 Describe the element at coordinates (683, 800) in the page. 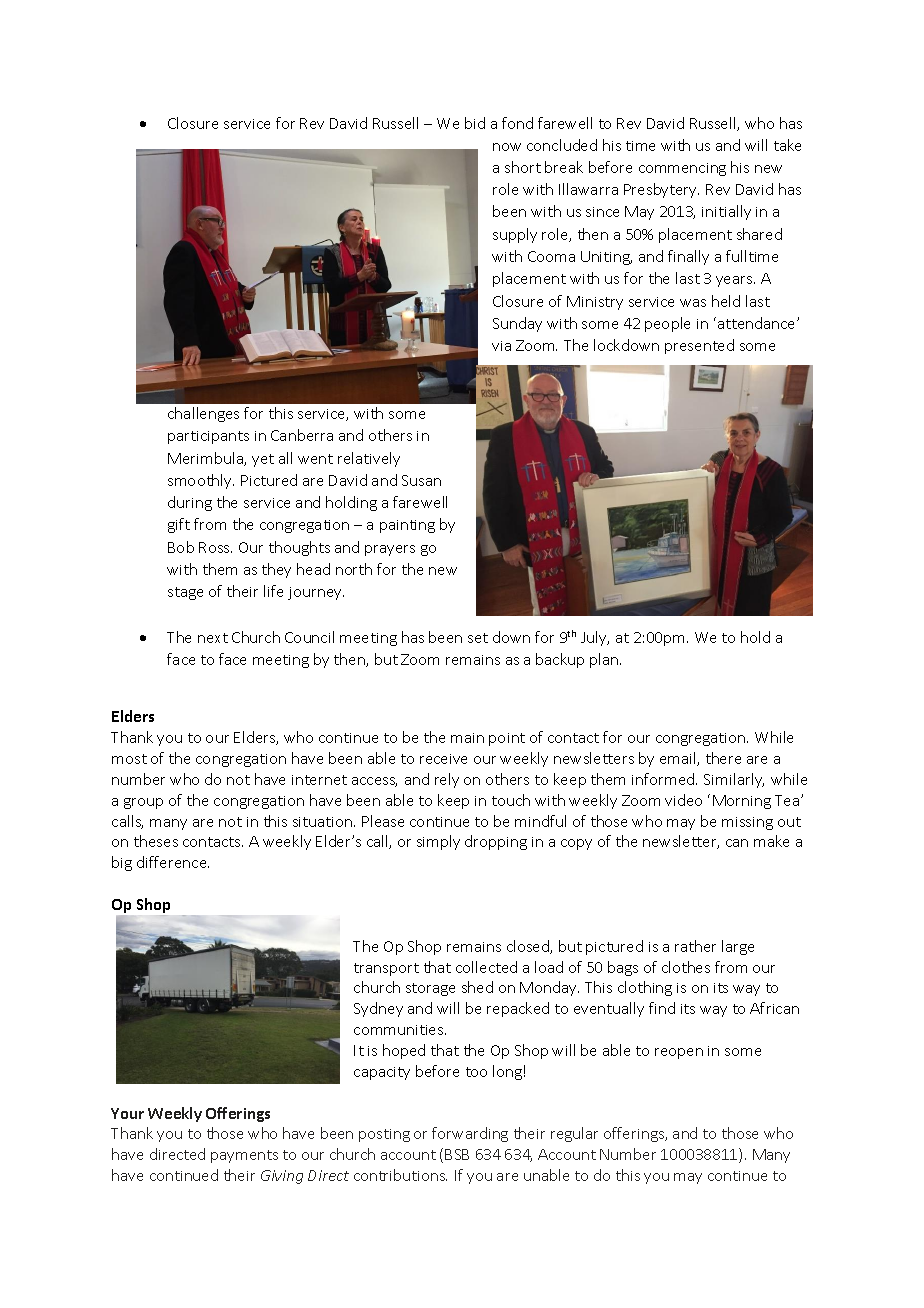

I see `video` at that location.
